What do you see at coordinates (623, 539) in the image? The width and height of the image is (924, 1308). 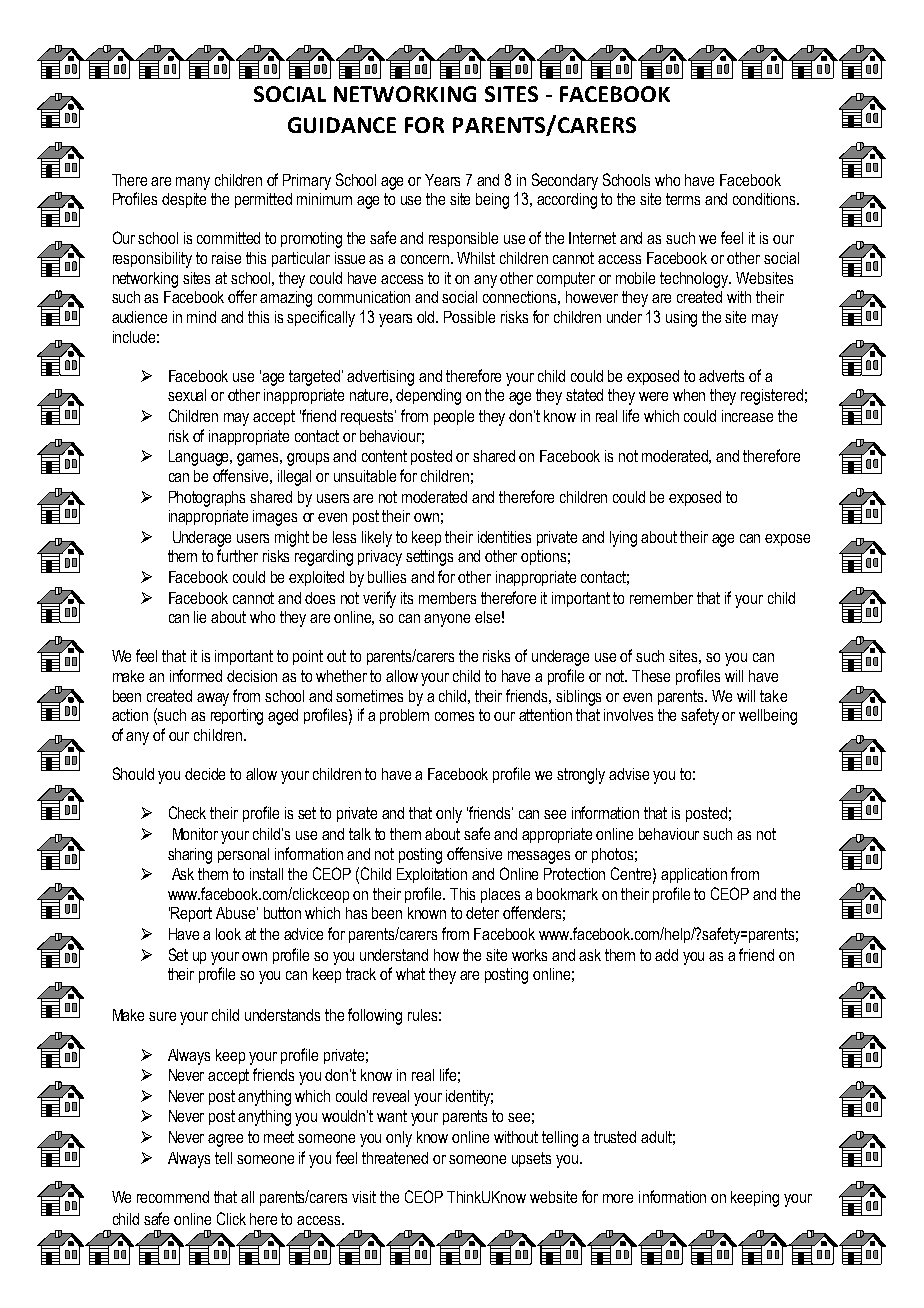 I see `lying` at bounding box center [623, 539].
